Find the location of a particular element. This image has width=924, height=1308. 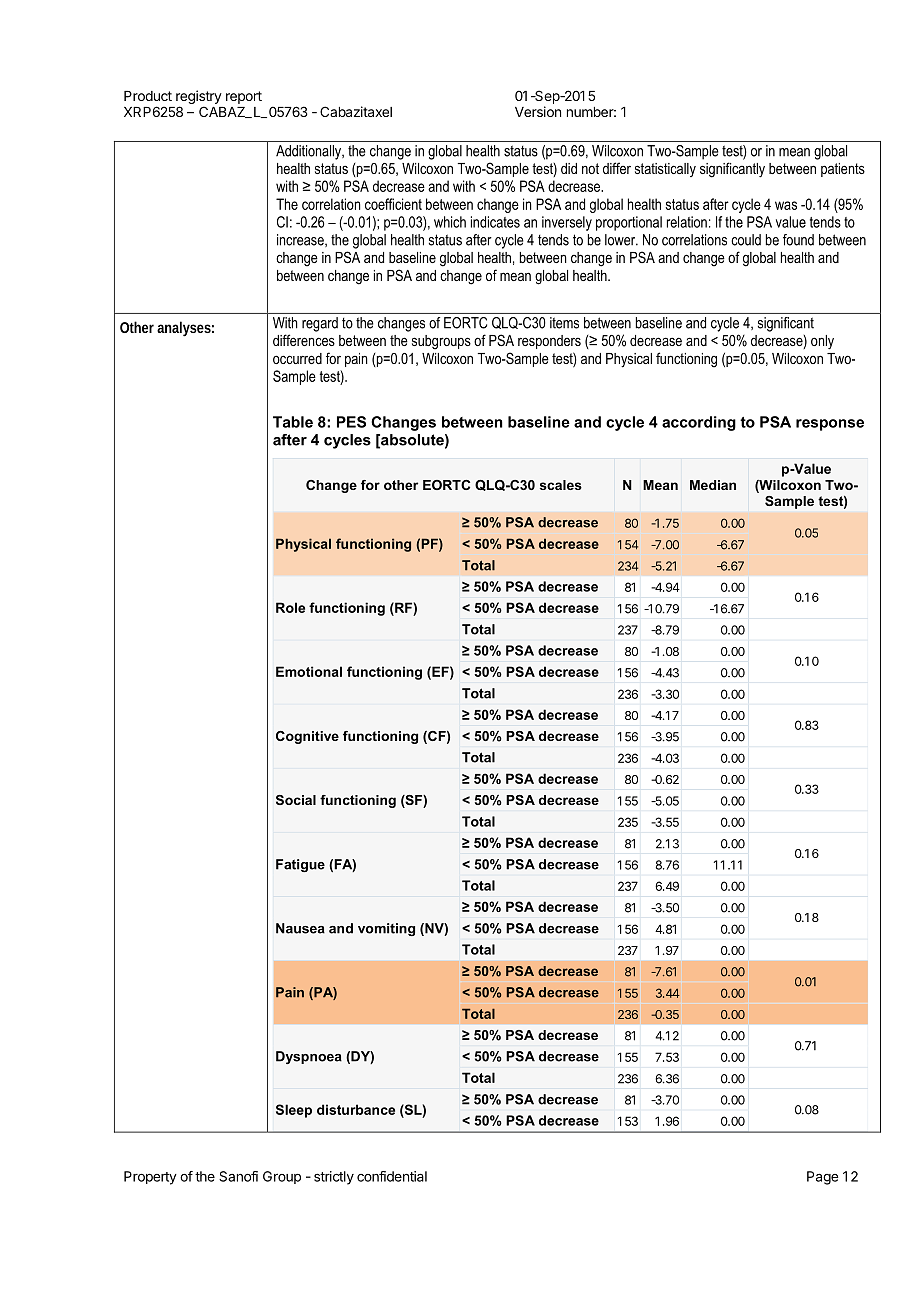

patients is located at coordinates (843, 170).
